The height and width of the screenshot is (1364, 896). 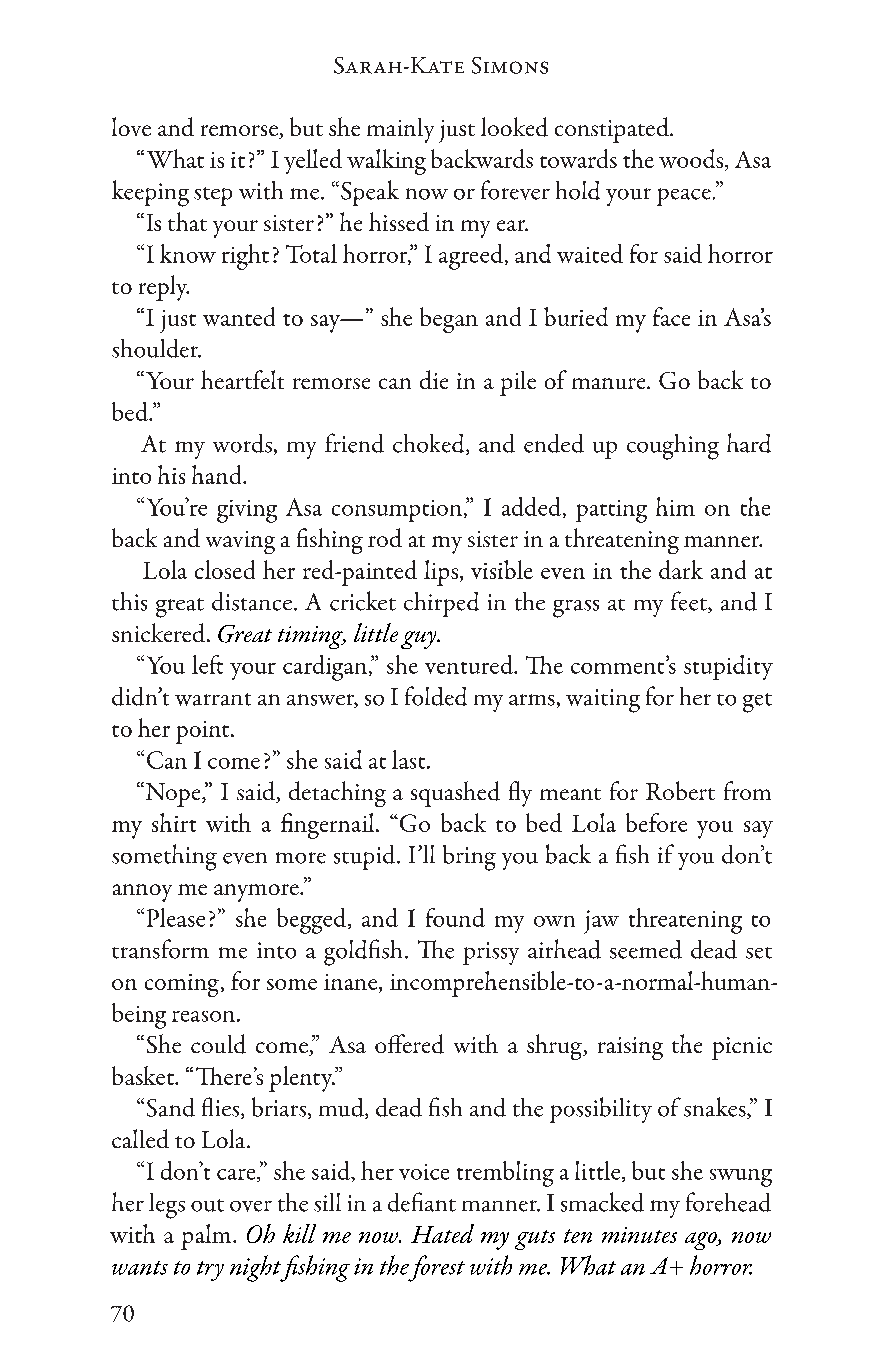 I want to click on love, so click(x=131, y=126).
